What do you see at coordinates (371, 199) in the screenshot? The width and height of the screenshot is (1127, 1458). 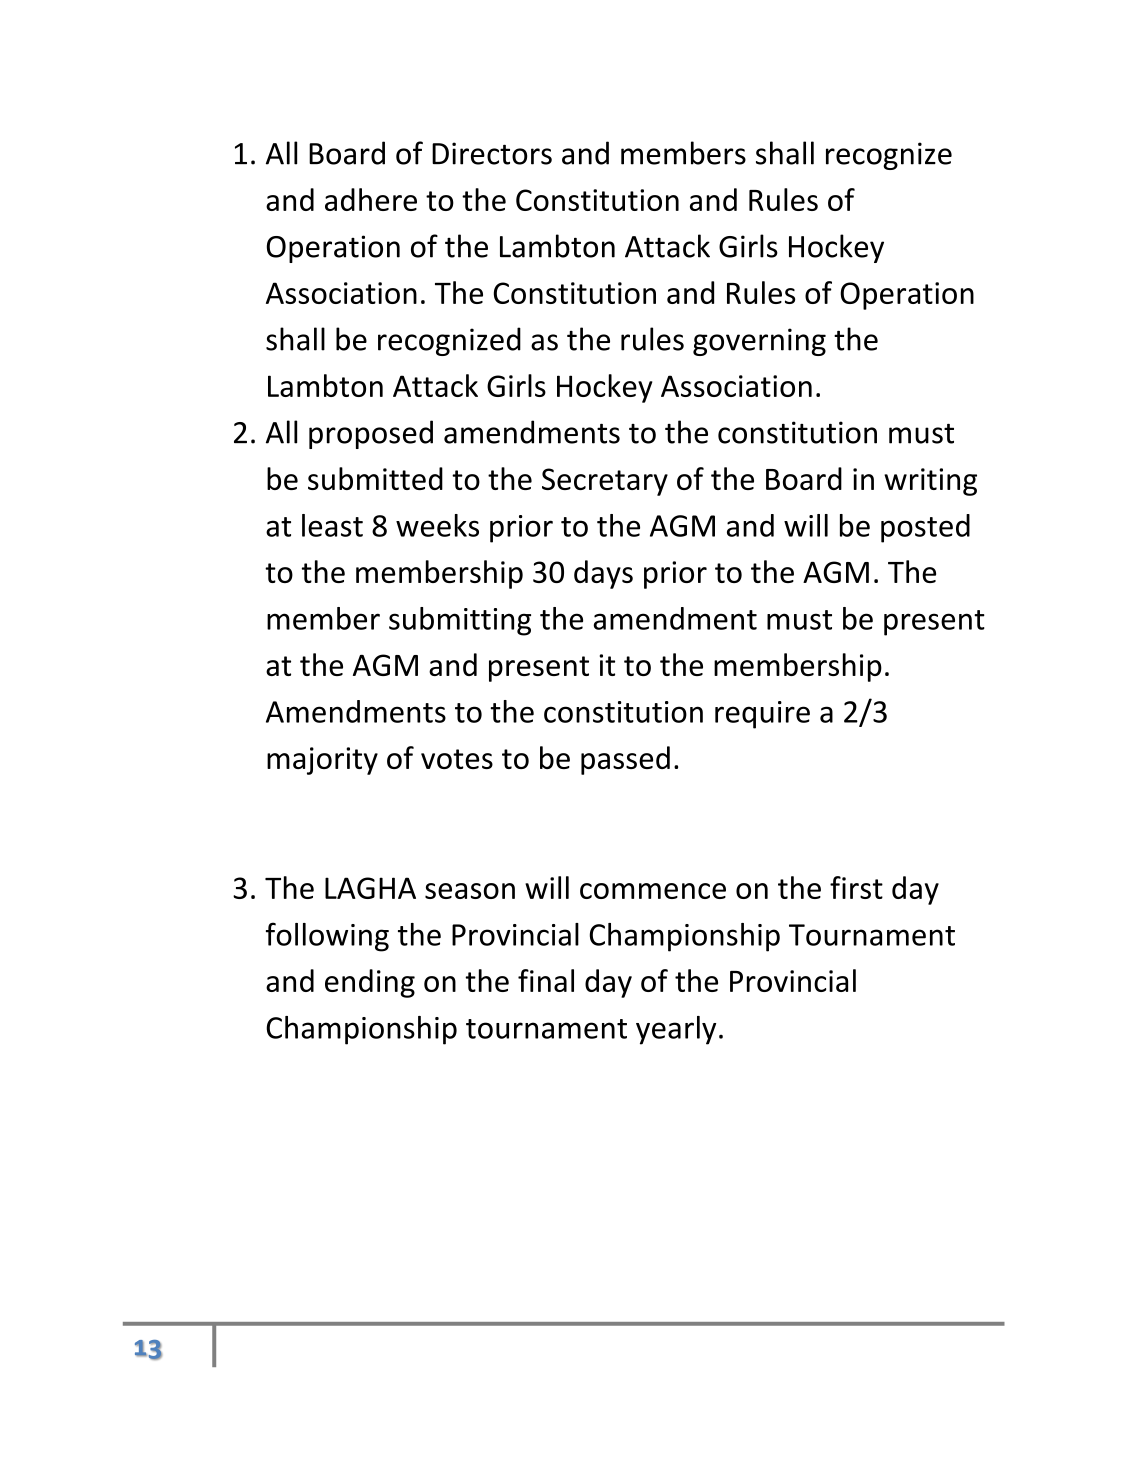 I see `adhere` at bounding box center [371, 199].
